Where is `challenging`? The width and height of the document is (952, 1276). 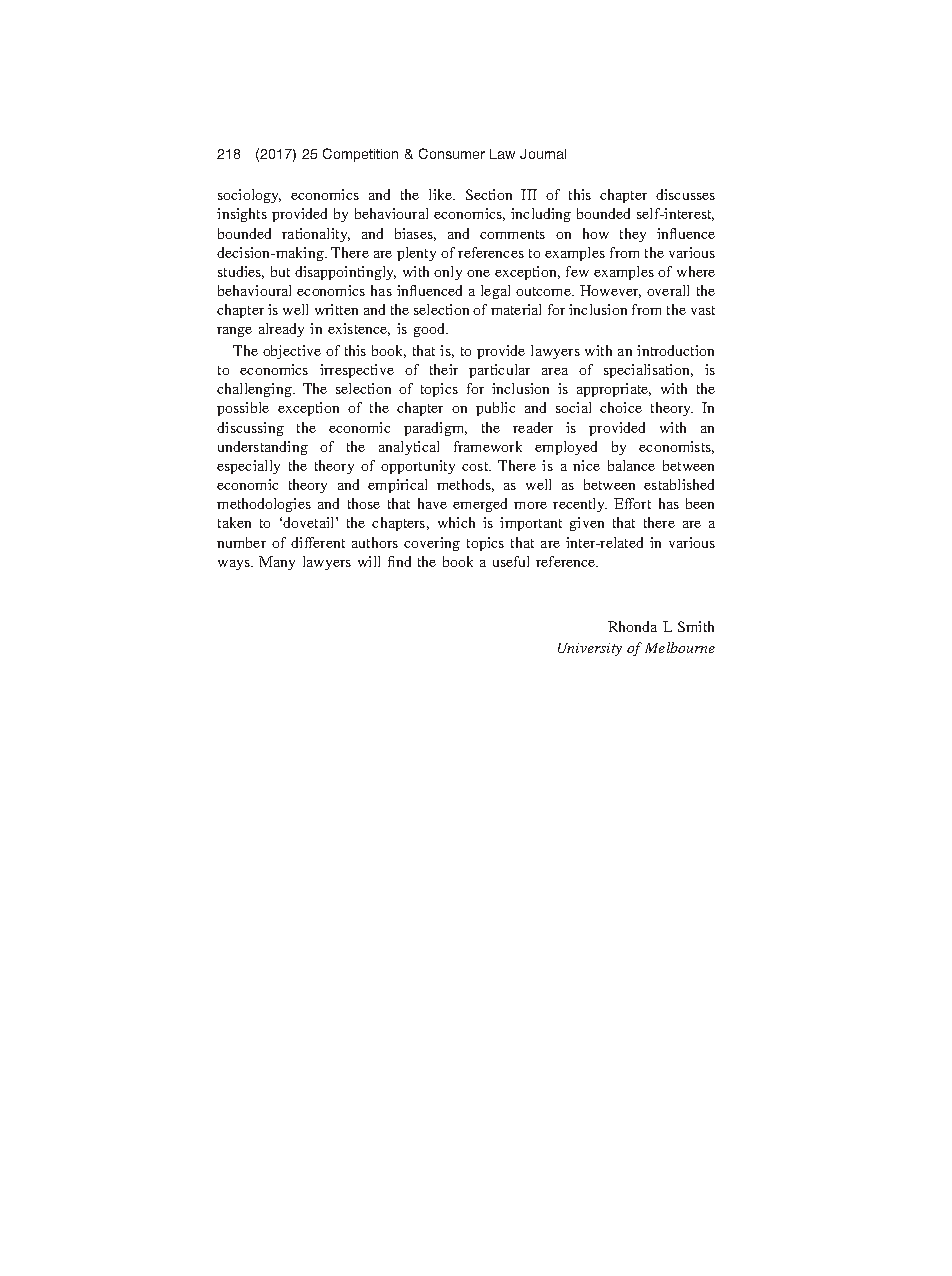
challenging is located at coordinates (255, 390).
